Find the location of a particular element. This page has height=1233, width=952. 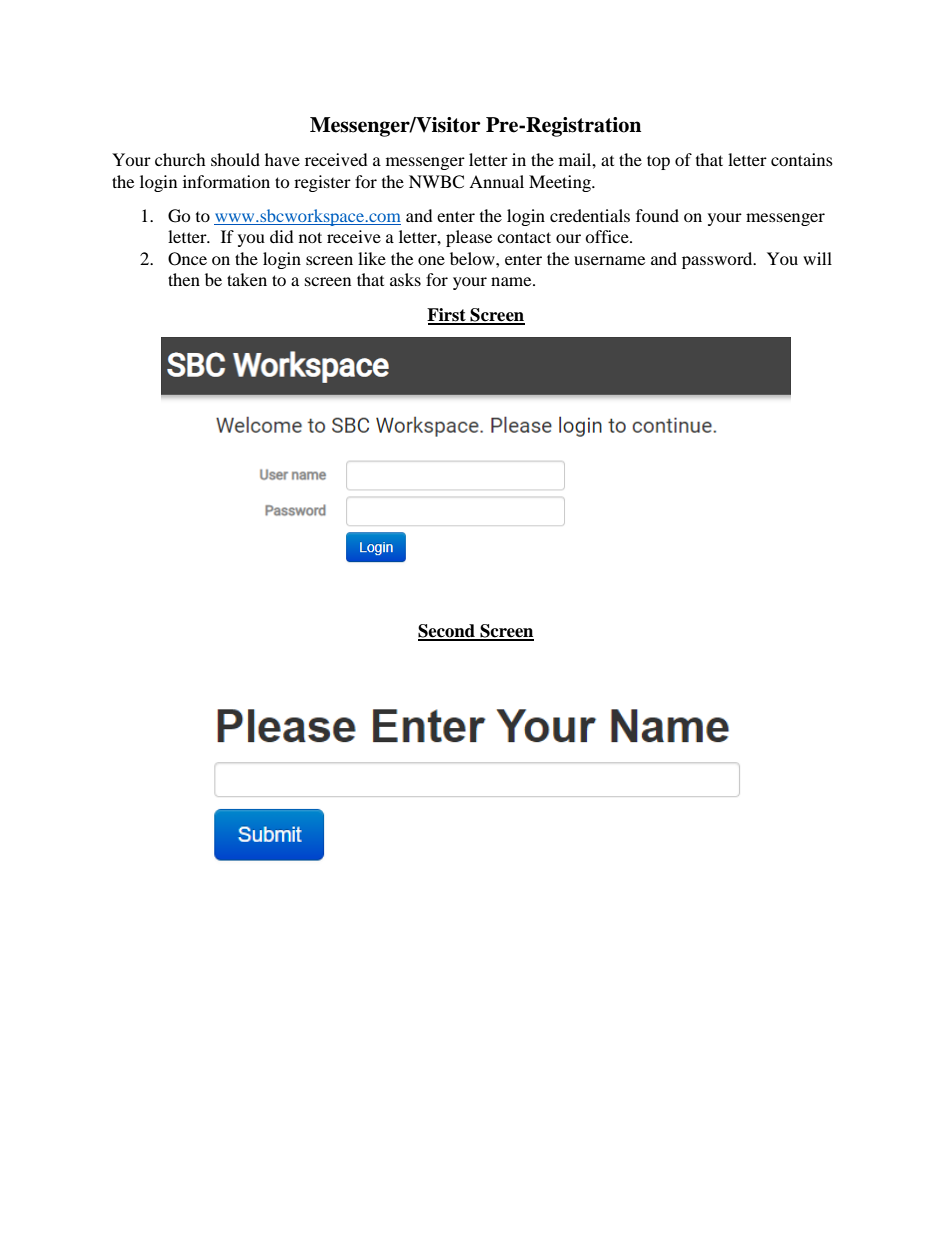

like is located at coordinates (372, 258).
